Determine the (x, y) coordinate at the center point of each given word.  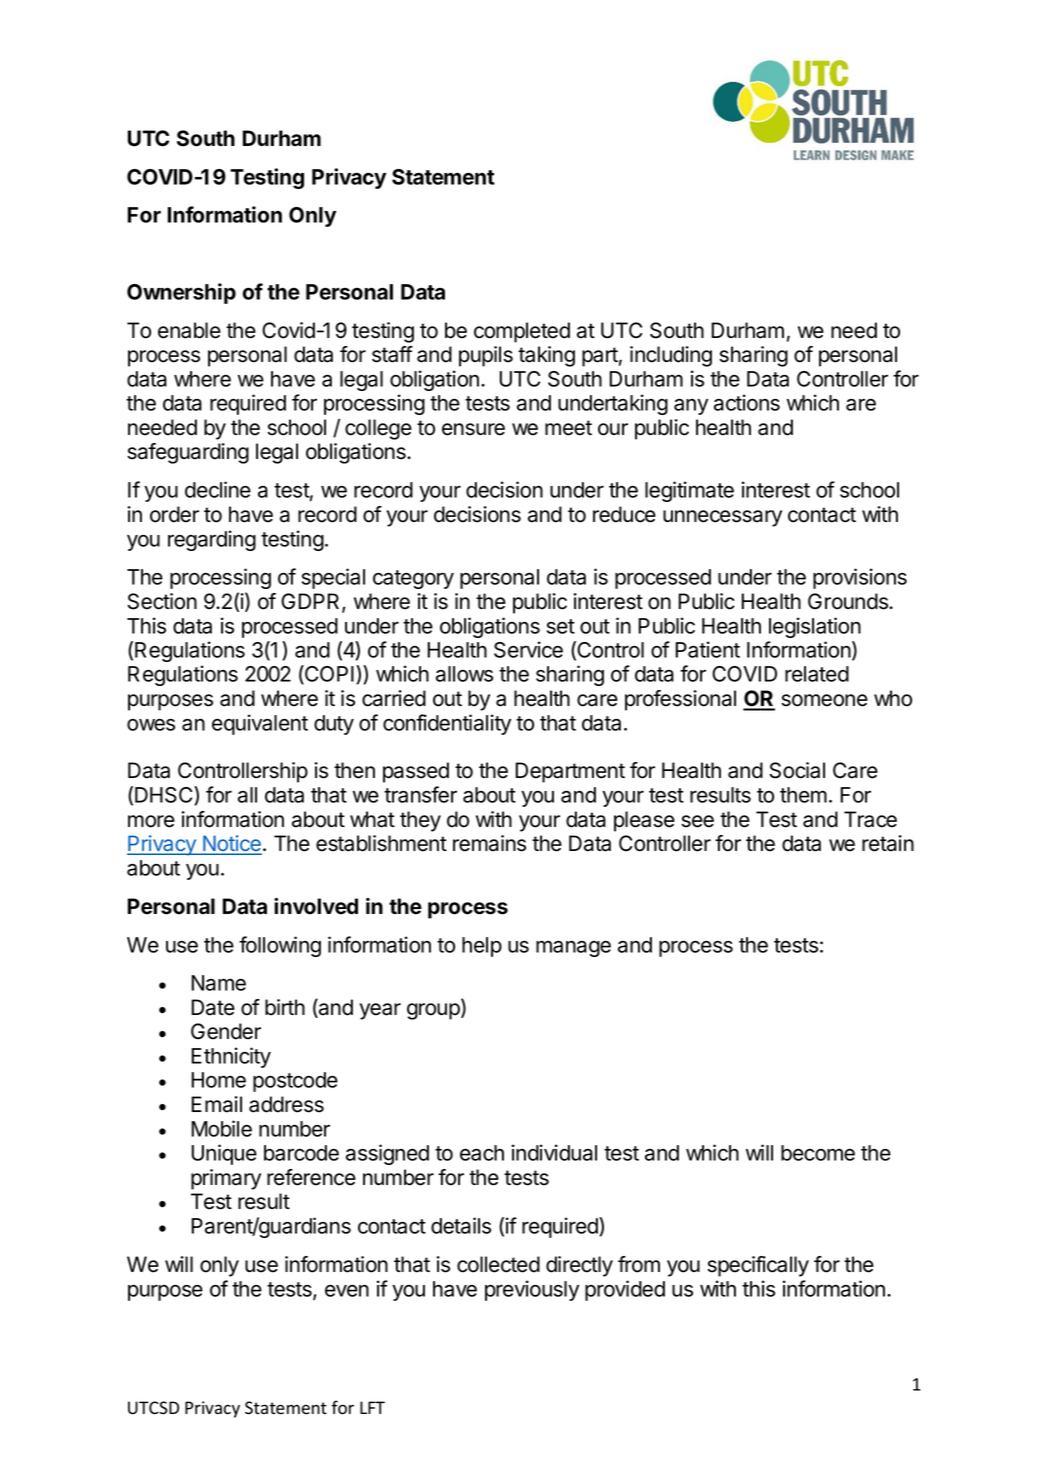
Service (528, 649)
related (817, 674)
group (434, 1011)
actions (747, 402)
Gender (226, 1031)
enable (189, 330)
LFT (372, 1407)
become (818, 1153)
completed (522, 332)
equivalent (260, 724)
